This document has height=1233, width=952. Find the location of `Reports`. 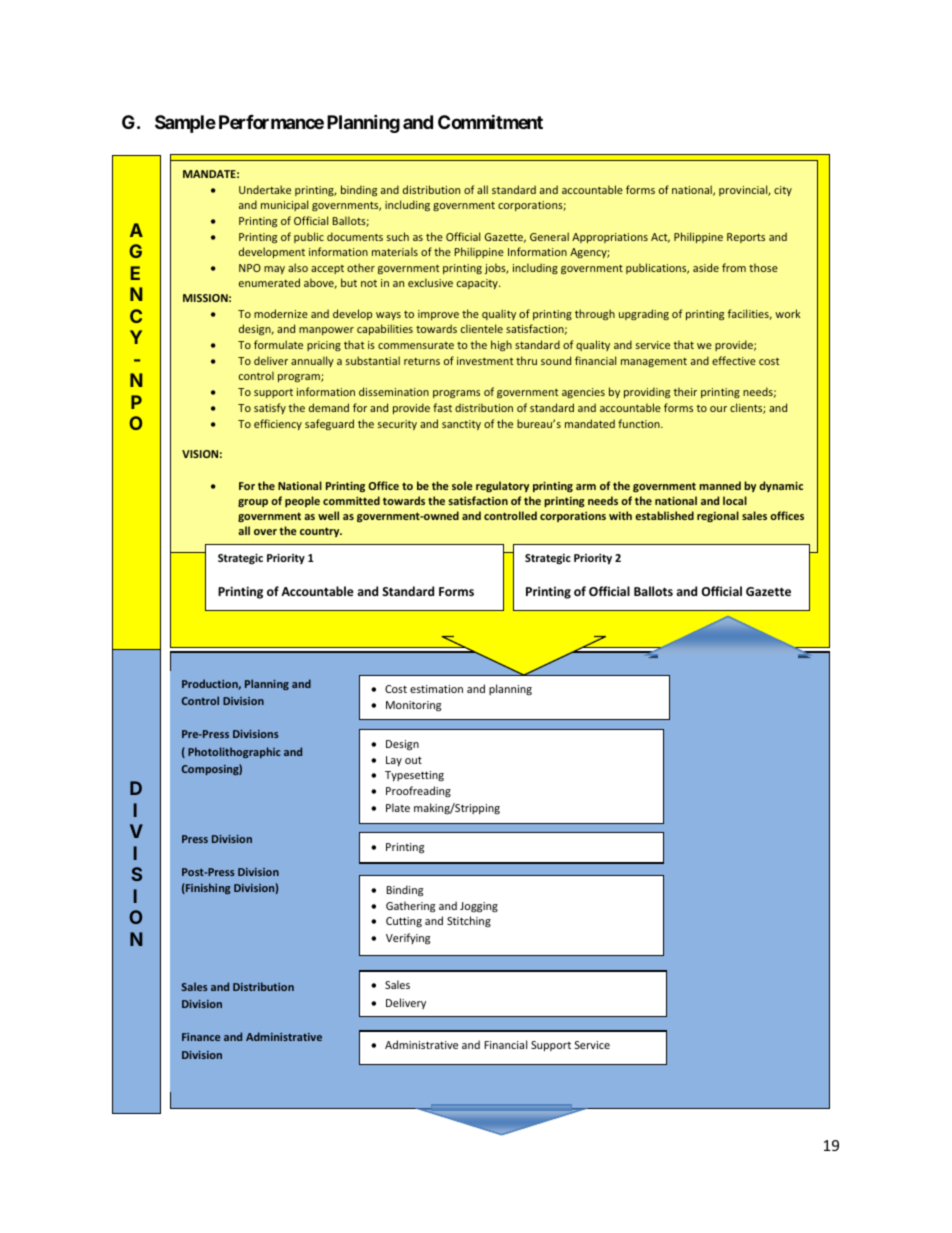

Reports is located at coordinates (746, 238).
